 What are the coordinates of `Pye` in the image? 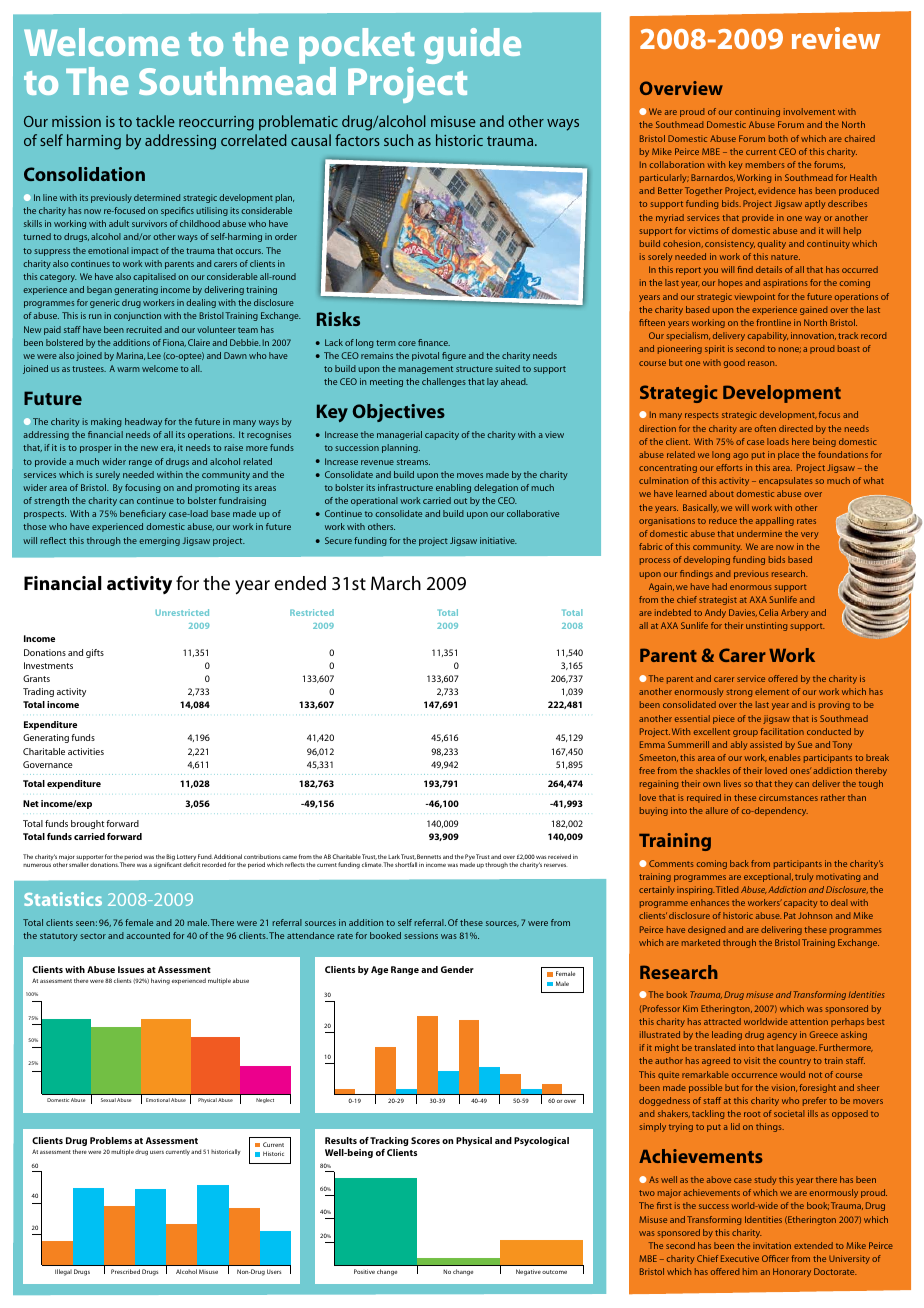 It's located at (470, 858).
